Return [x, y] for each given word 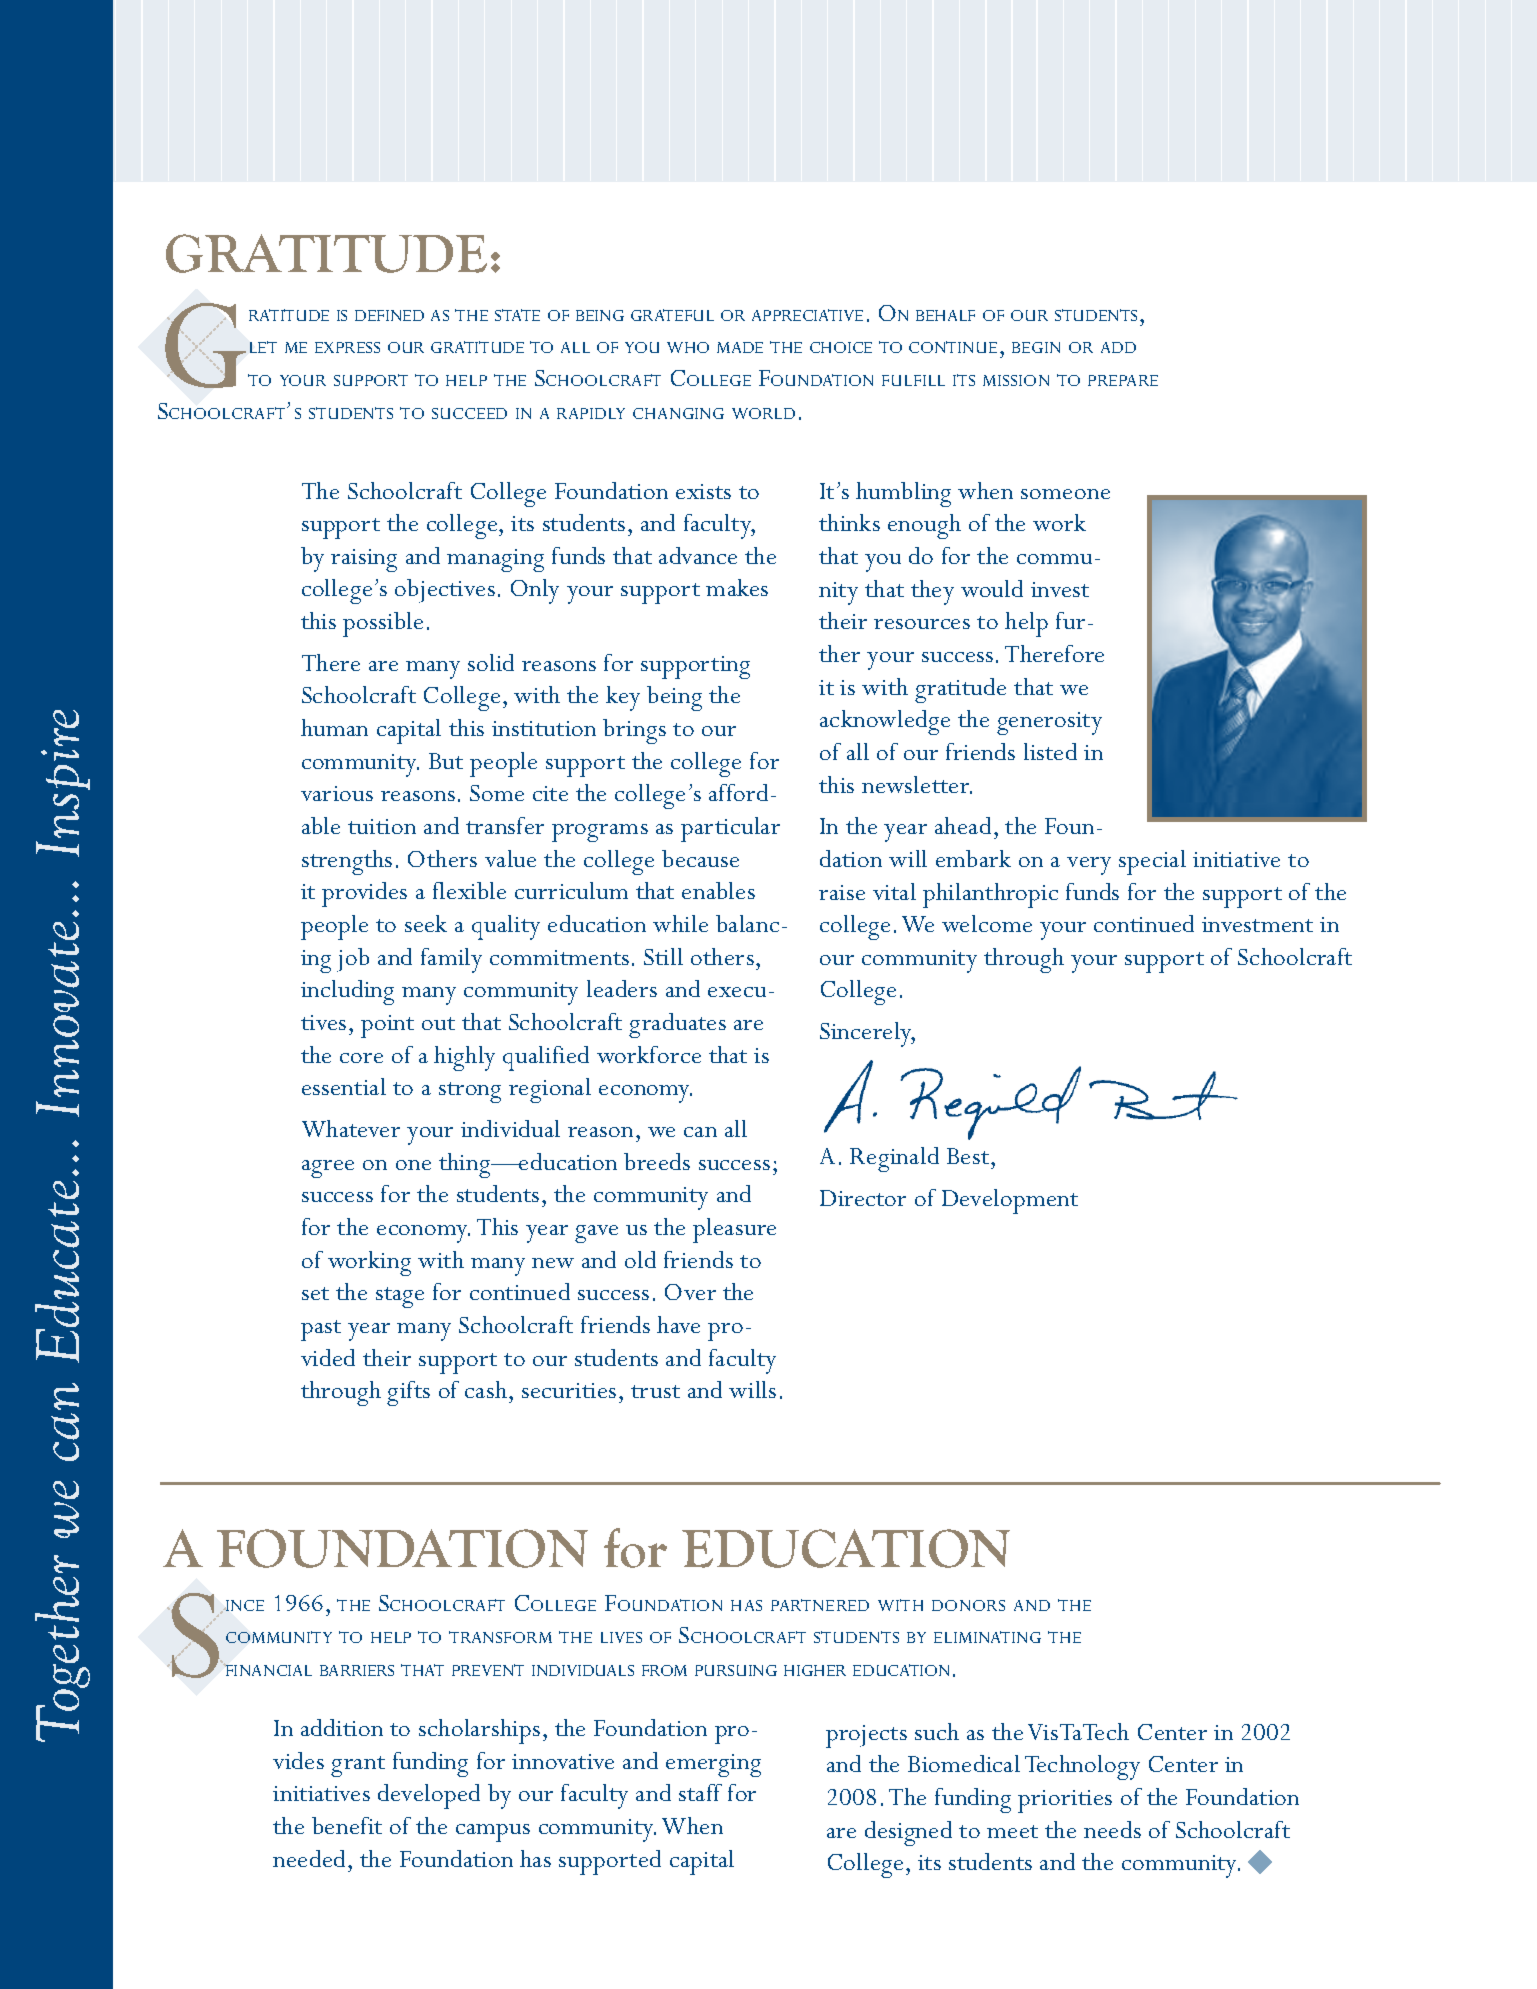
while [680, 923]
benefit [347, 1825]
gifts [408, 1393]
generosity [1049, 723]
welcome [987, 923]
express [347, 347]
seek [426, 923]
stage [400, 1297]
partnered [820, 1605]
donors [968, 1605]
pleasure [734, 1230]
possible [383, 624]
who [688, 347]
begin [1036, 347]
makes [737, 587]
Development [1010, 1201]
